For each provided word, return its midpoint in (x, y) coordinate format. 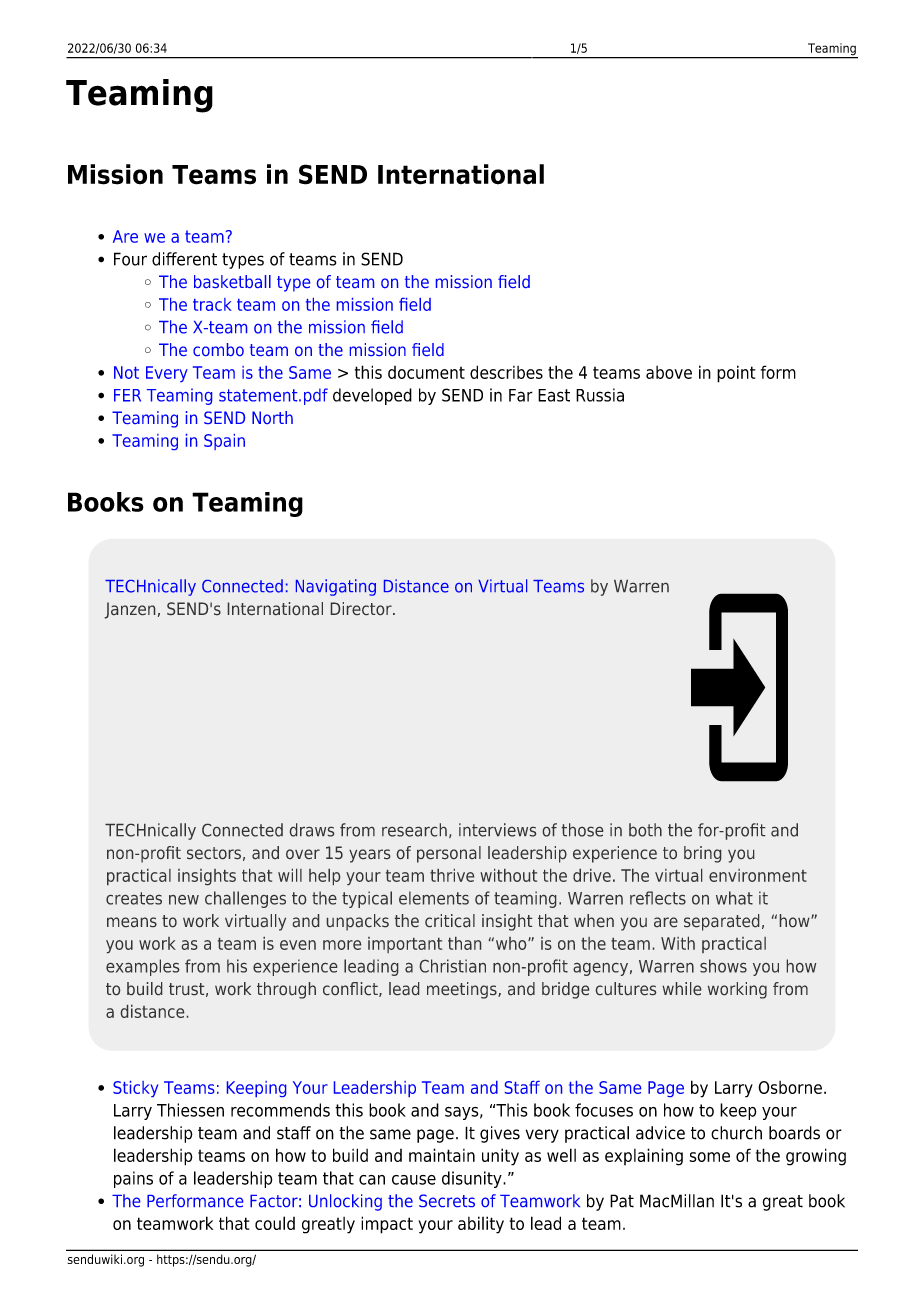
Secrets (447, 1200)
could (275, 1223)
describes (506, 372)
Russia (600, 395)
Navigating (336, 587)
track (212, 304)
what (734, 898)
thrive (452, 875)
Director (362, 608)
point (736, 374)
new (184, 900)
